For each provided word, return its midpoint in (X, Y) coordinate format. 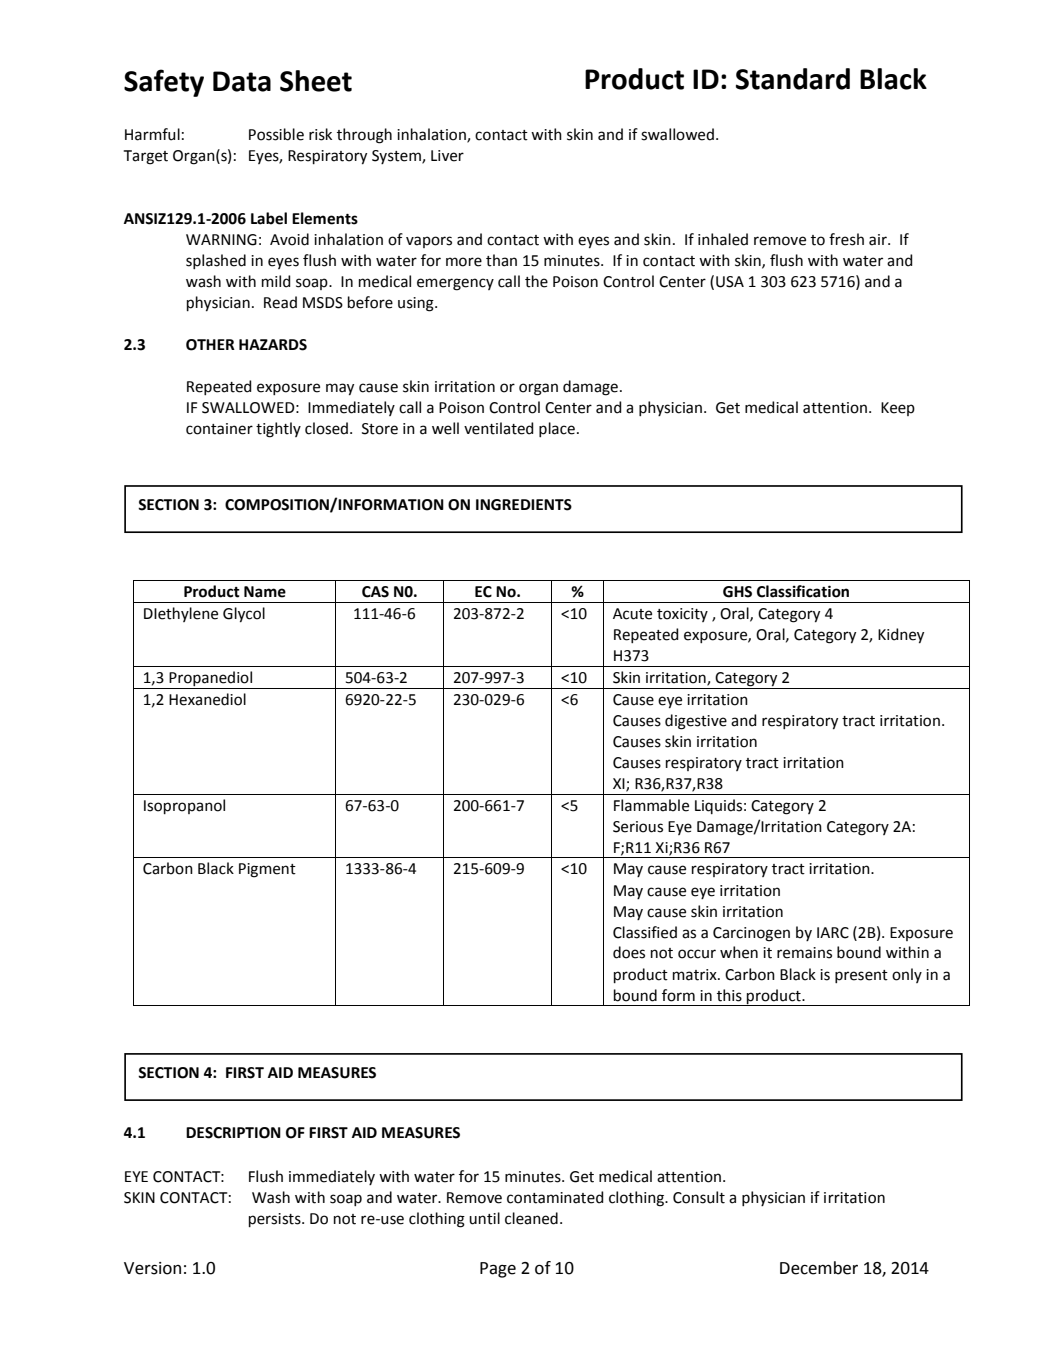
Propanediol (210, 678)
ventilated (499, 428)
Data (242, 81)
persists (276, 1220)
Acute (632, 614)
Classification (803, 591)
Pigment (267, 870)
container (219, 429)
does (629, 952)
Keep (898, 409)
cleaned (531, 1218)
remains (804, 953)
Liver (447, 156)
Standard (793, 79)
